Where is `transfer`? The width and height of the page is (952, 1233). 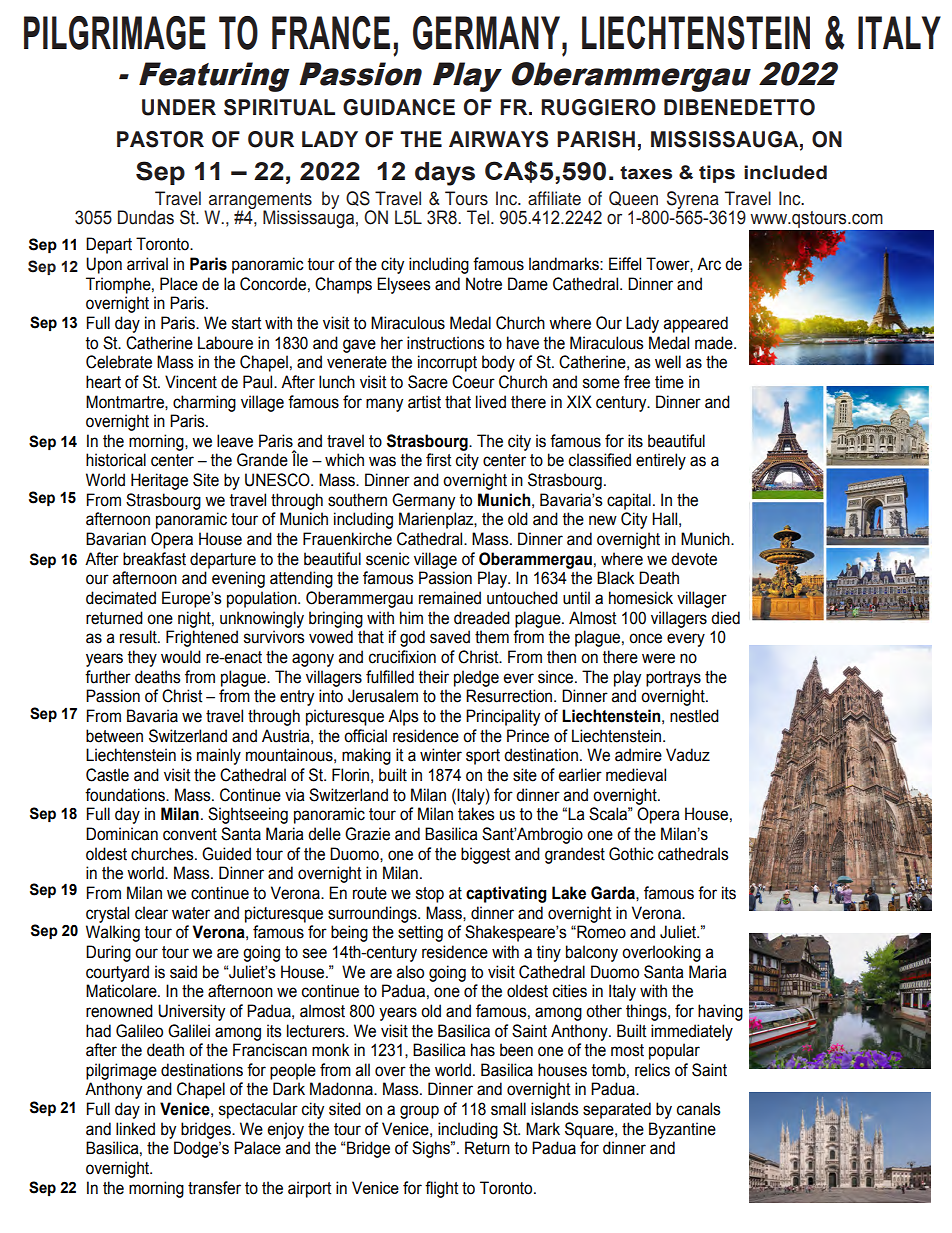 transfer is located at coordinates (214, 1188).
